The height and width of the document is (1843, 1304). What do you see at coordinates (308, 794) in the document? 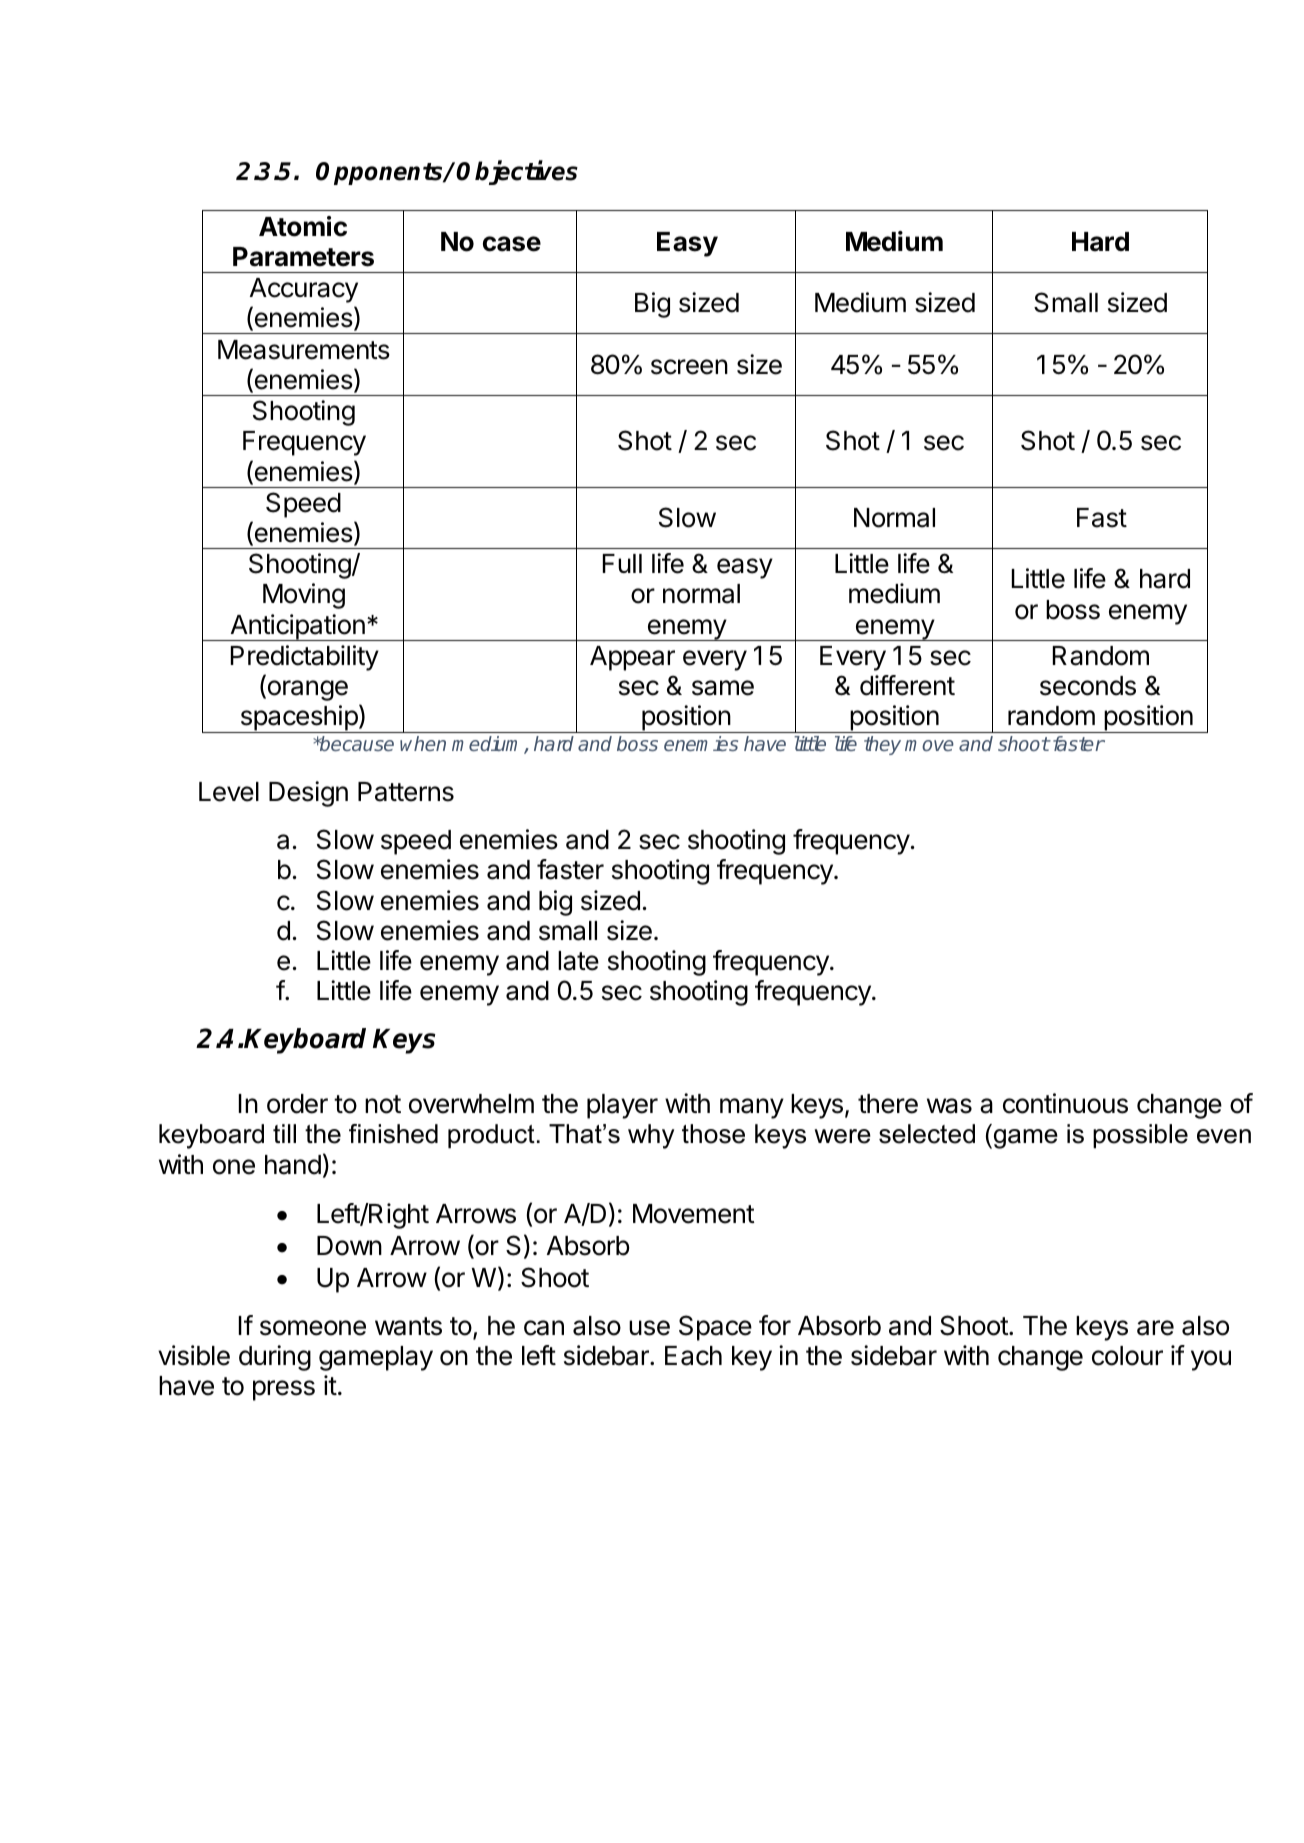
I see `Design` at bounding box center [308, 794].
